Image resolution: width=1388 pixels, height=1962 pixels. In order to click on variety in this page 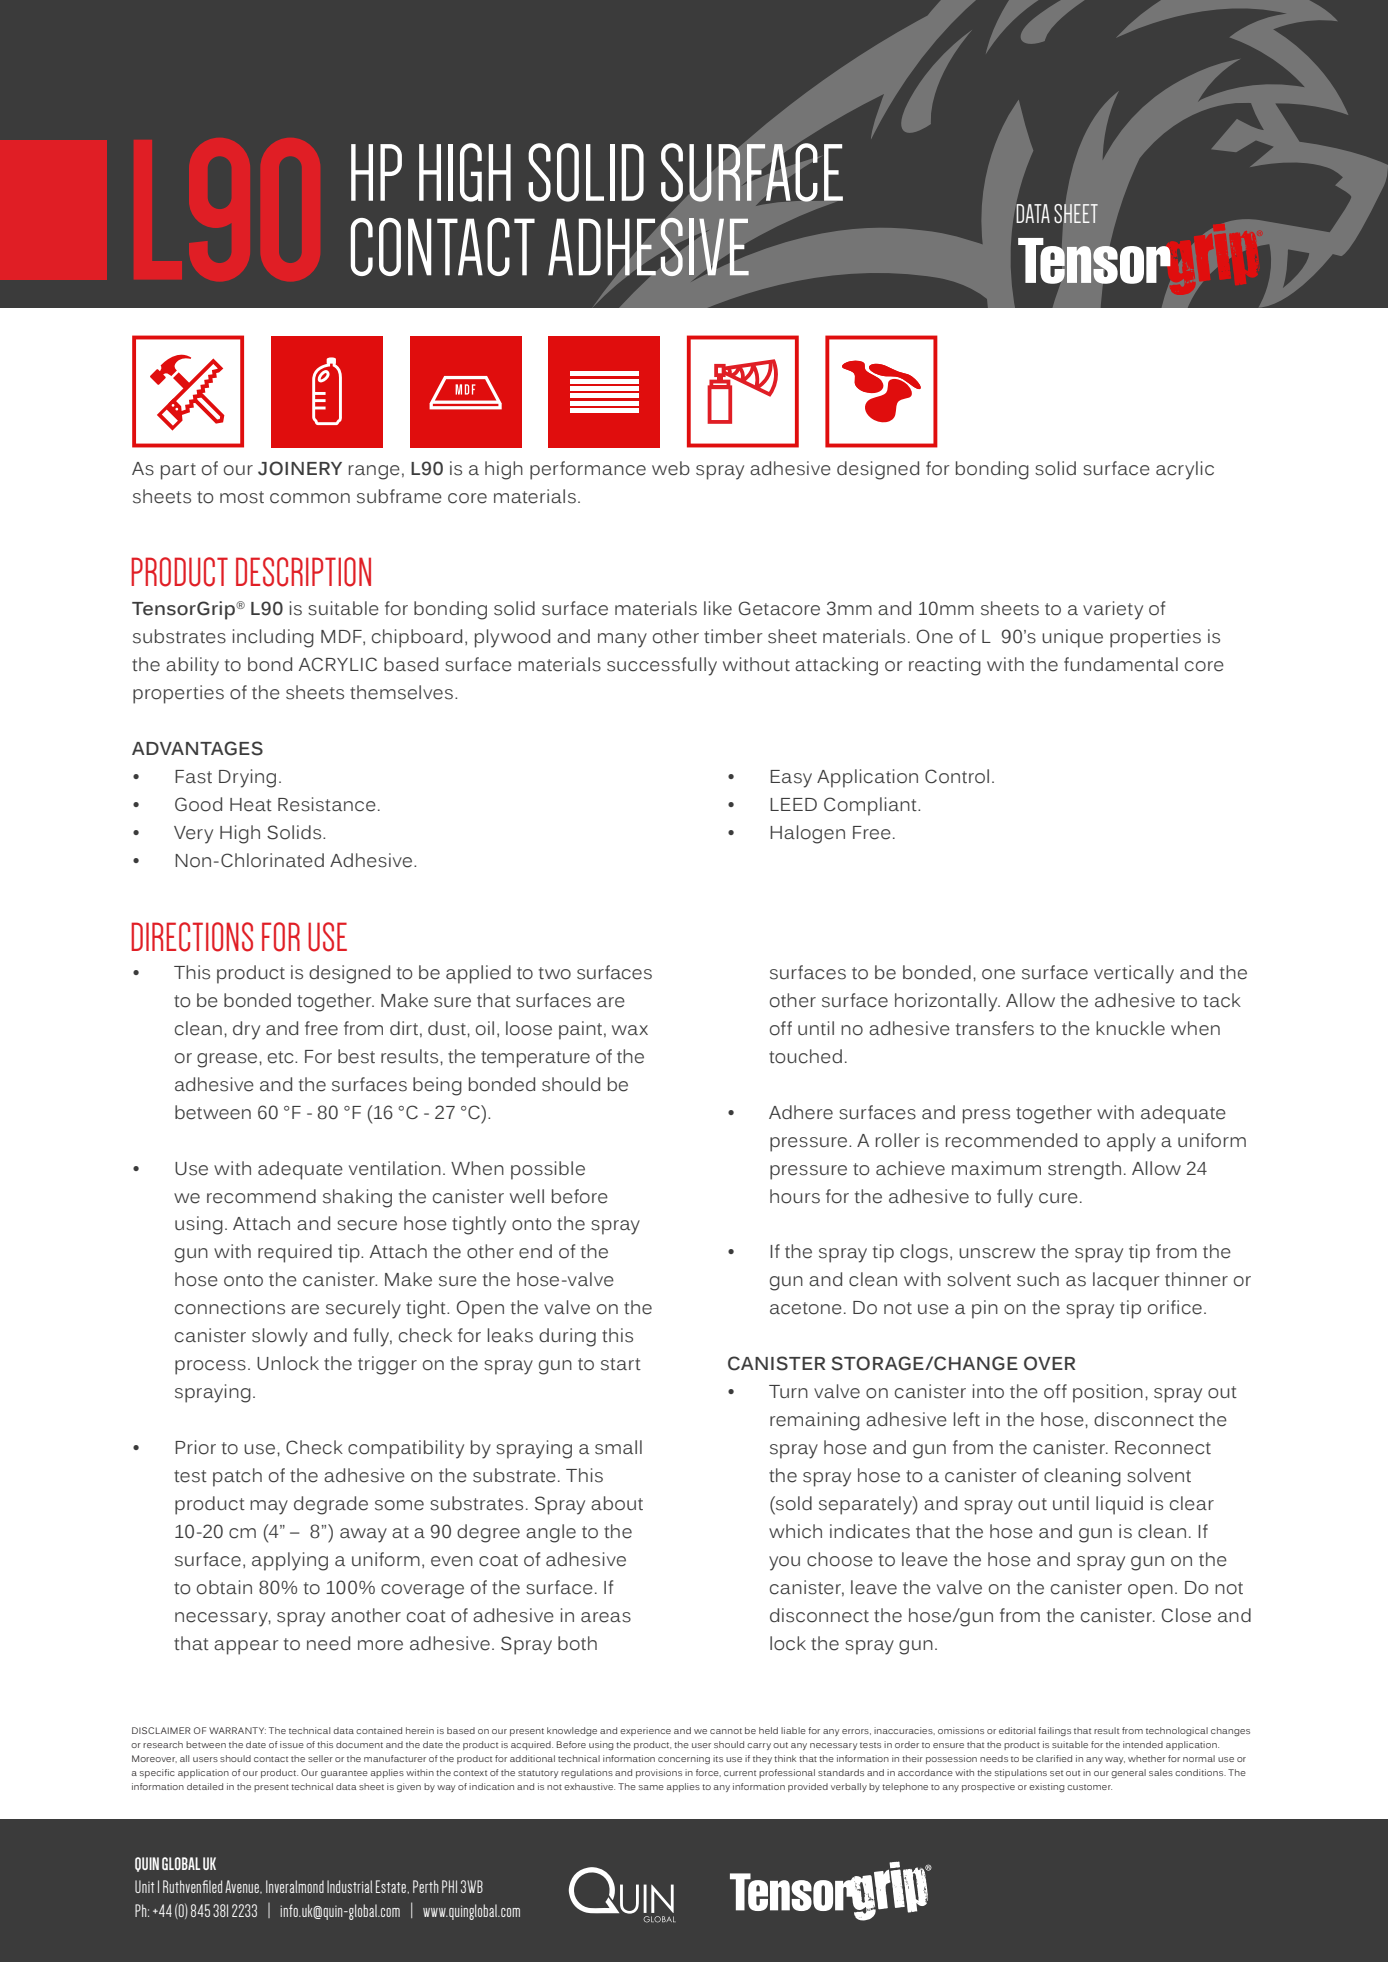, I will do `click(1113, 610)`.
